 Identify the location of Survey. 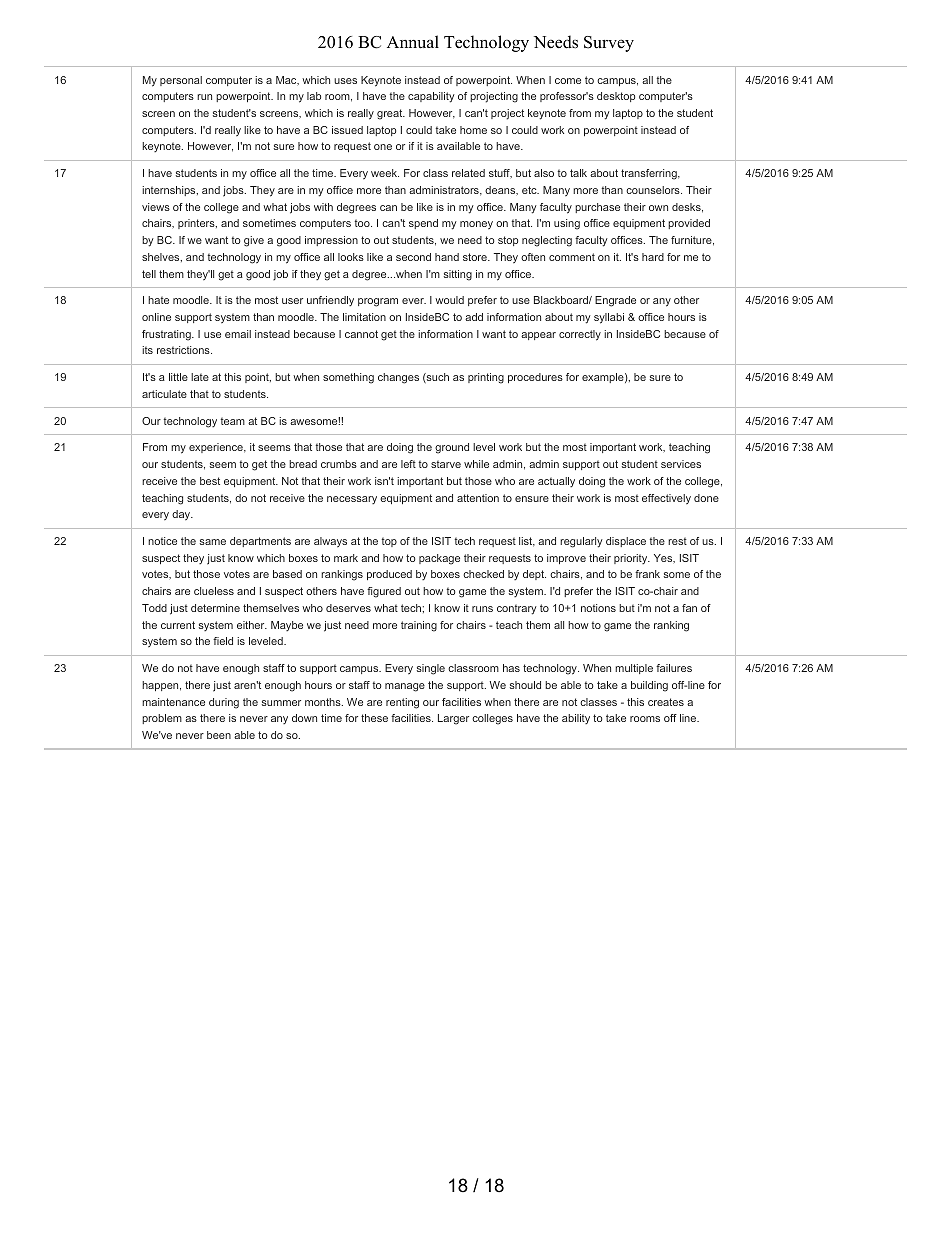
(609, 44).
